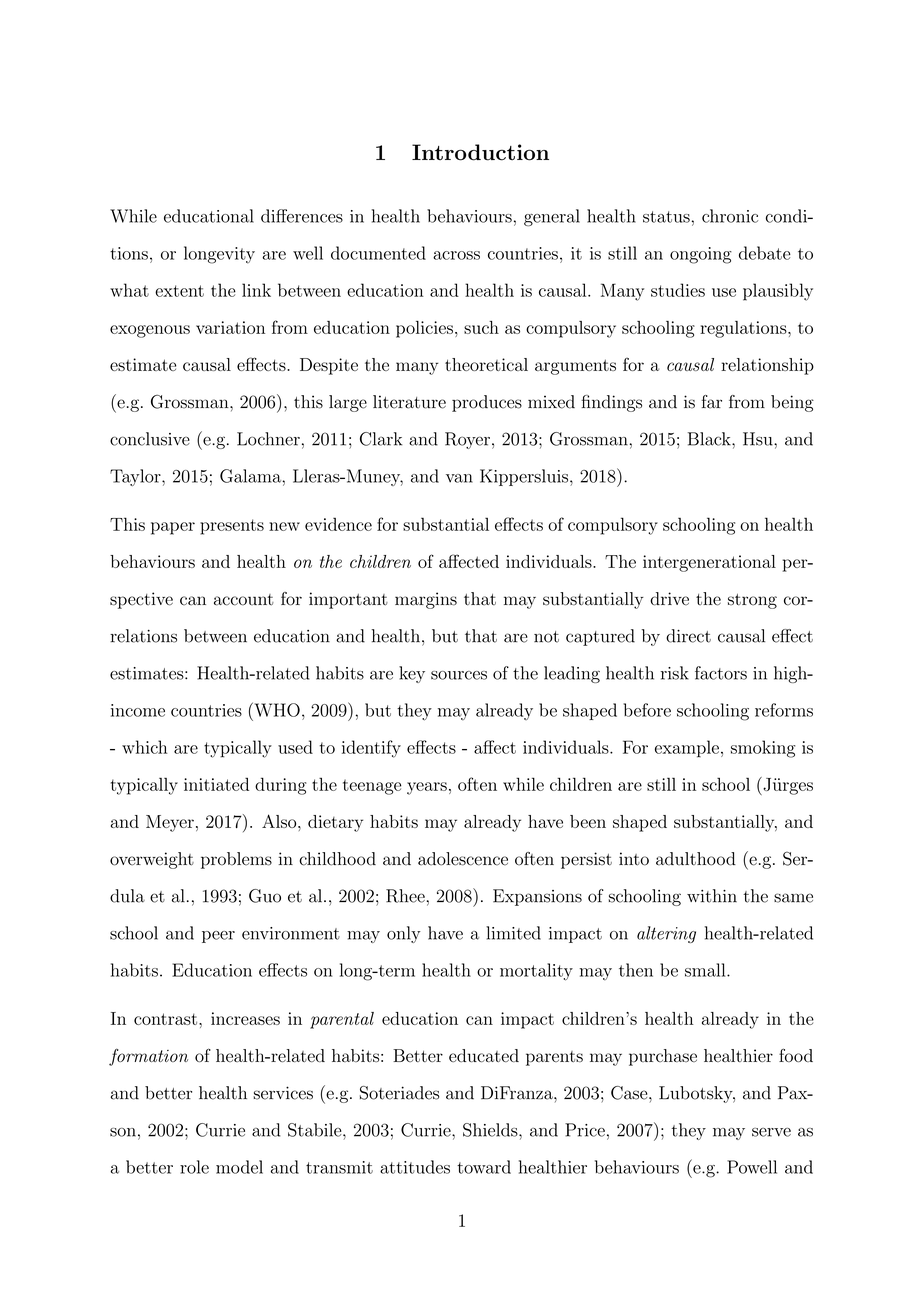 This image has width=924, height=1308. Describe the element at coordinates (244, 600) in the image. I see `account` at that location.
